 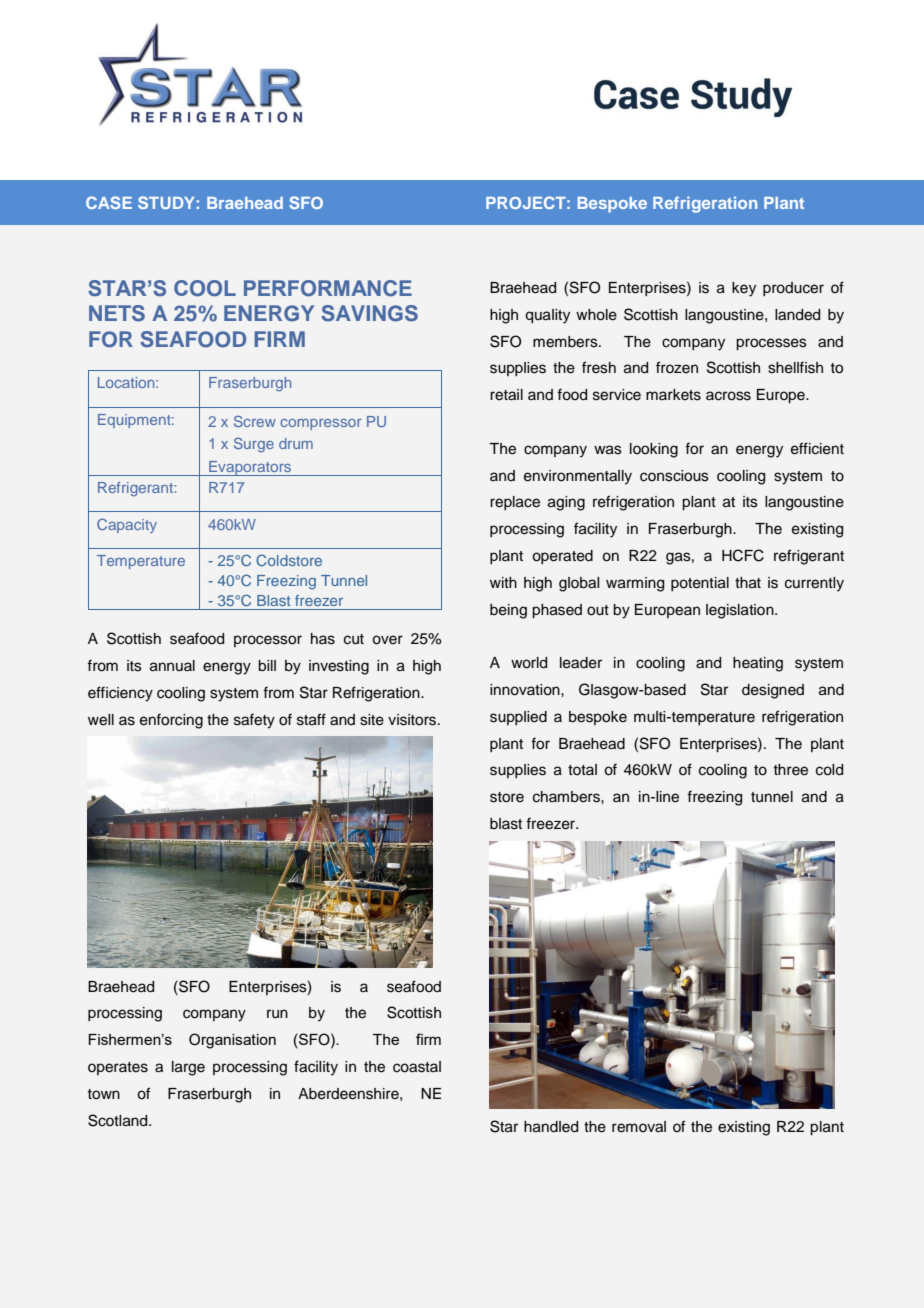 I want to click on CASE, so click(x=109, y=202).
